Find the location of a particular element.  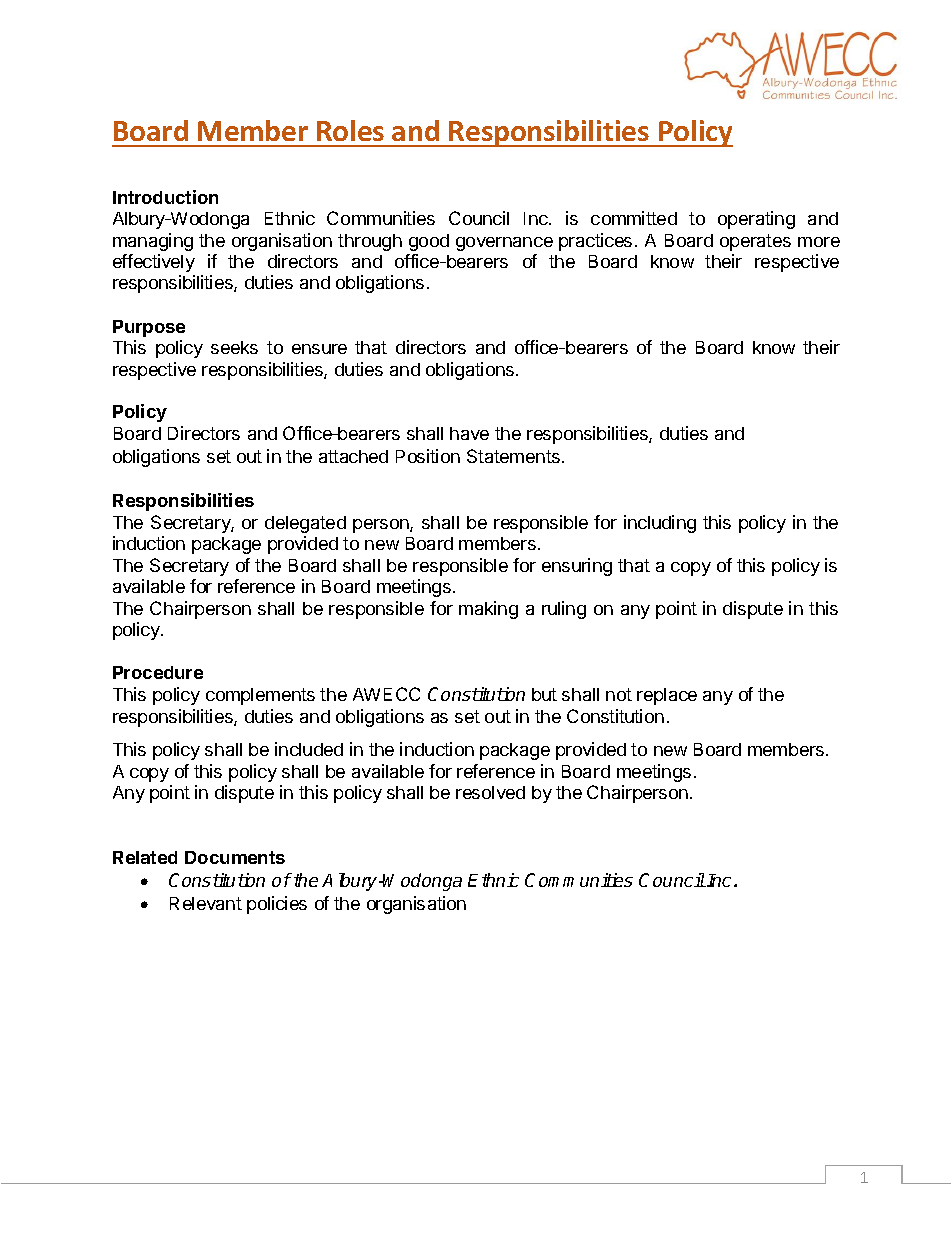

including is located at coordinates (660, 524).
